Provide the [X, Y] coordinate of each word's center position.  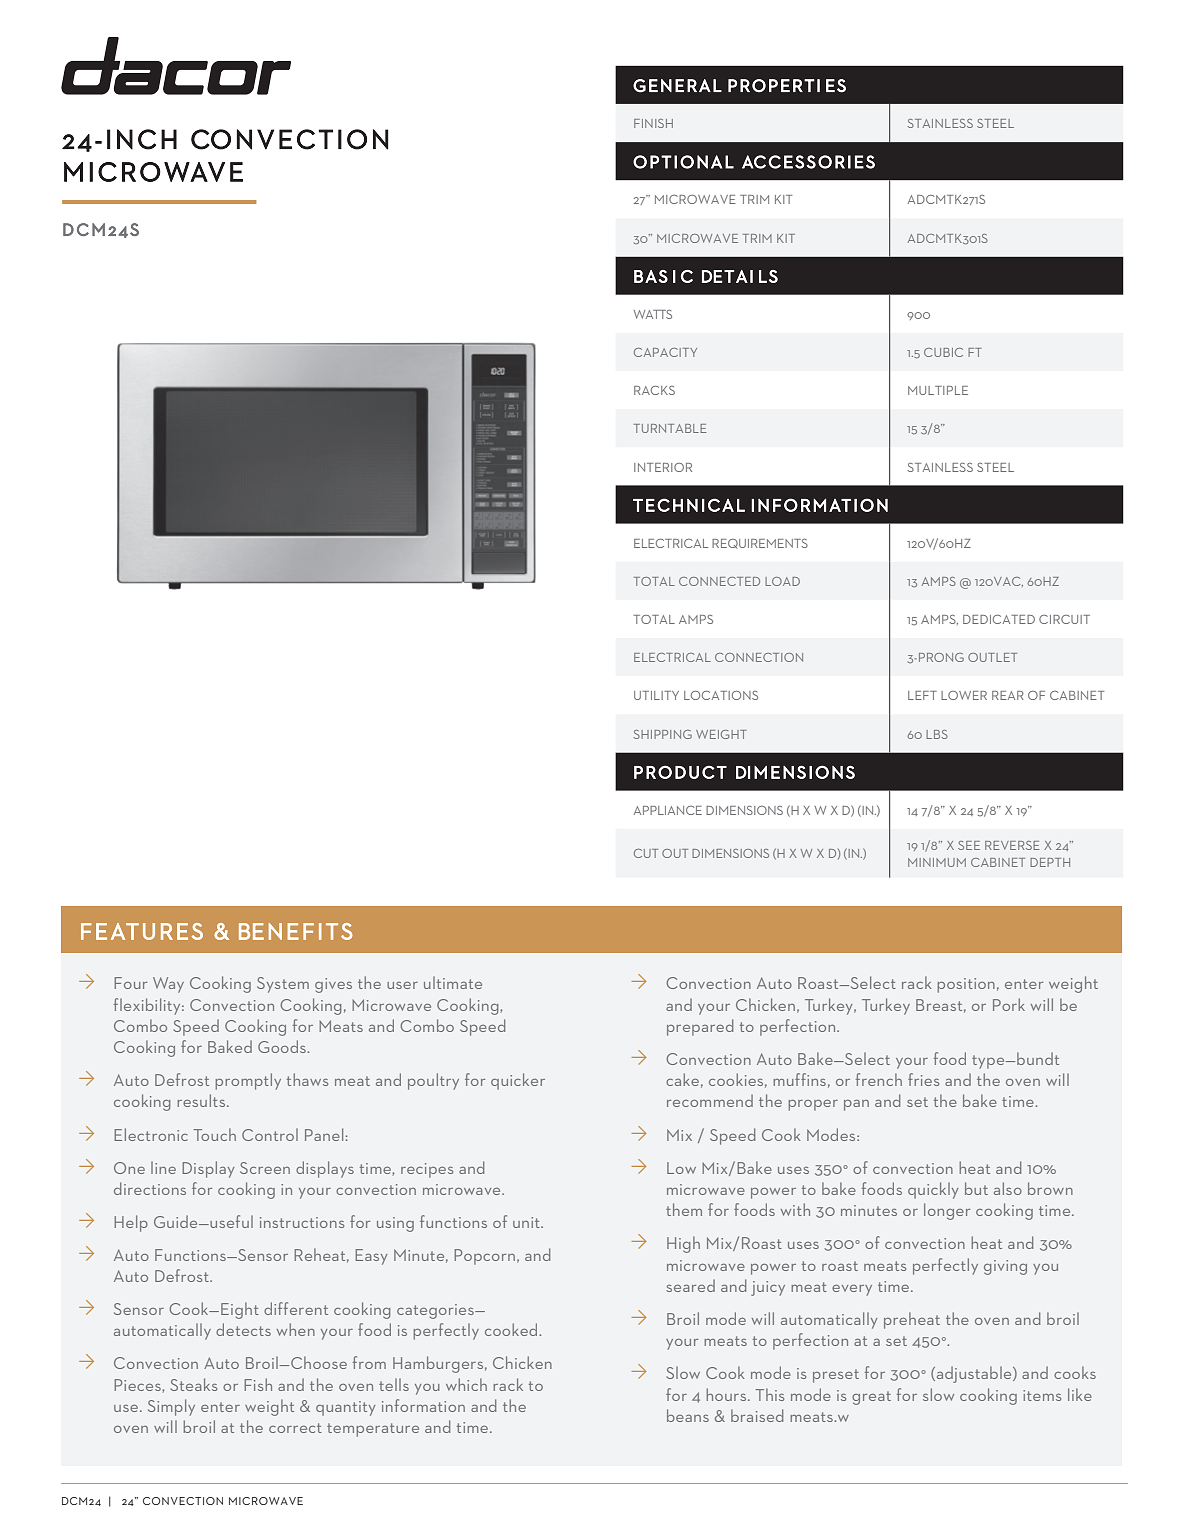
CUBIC [943, 352]
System [283, 985]
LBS [937, 734]
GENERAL [677, 86]
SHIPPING [662, 734]
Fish [258, 1384]
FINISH [653, 123]
